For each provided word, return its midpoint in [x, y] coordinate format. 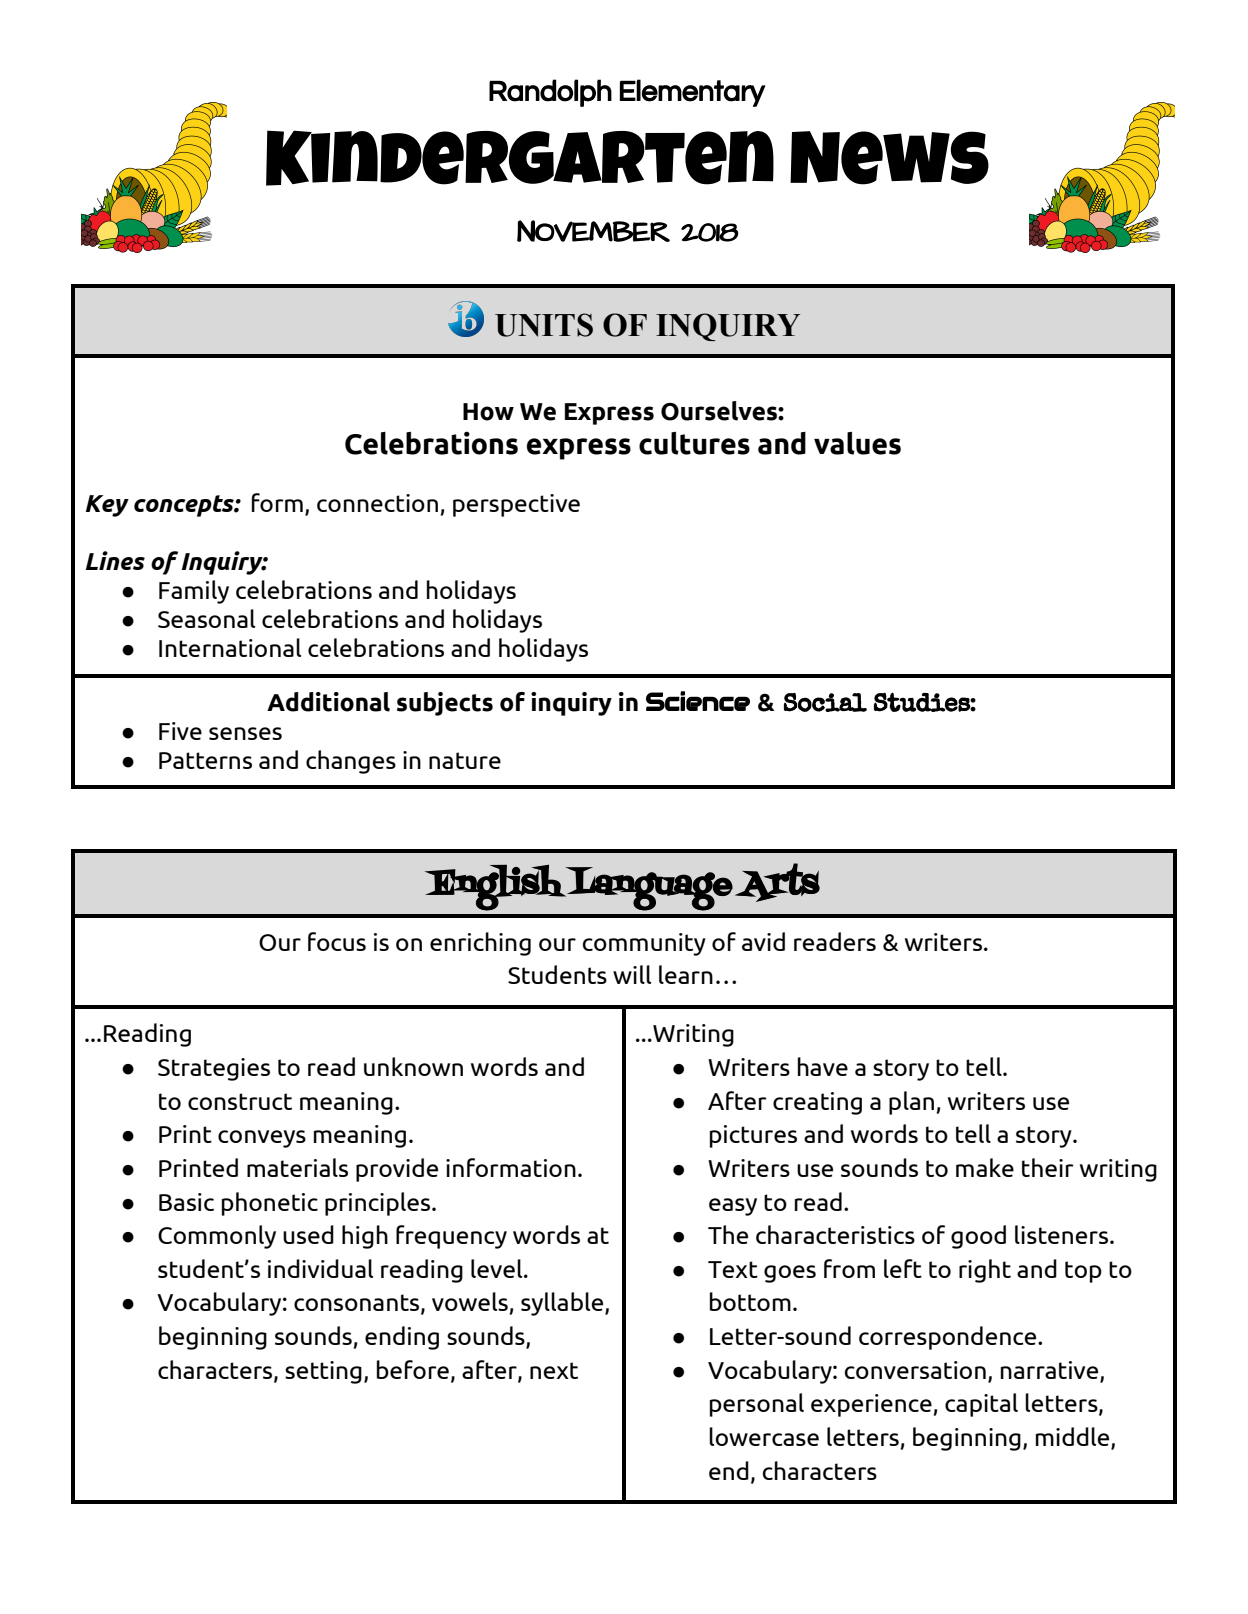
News [889, 158]
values [857, 443]
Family [194, 592]
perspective [516, 505]
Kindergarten [520, 158]
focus [337, 941]
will [632, 974]
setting [323, 1372]
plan [913, 1103]
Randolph [550, 93]
